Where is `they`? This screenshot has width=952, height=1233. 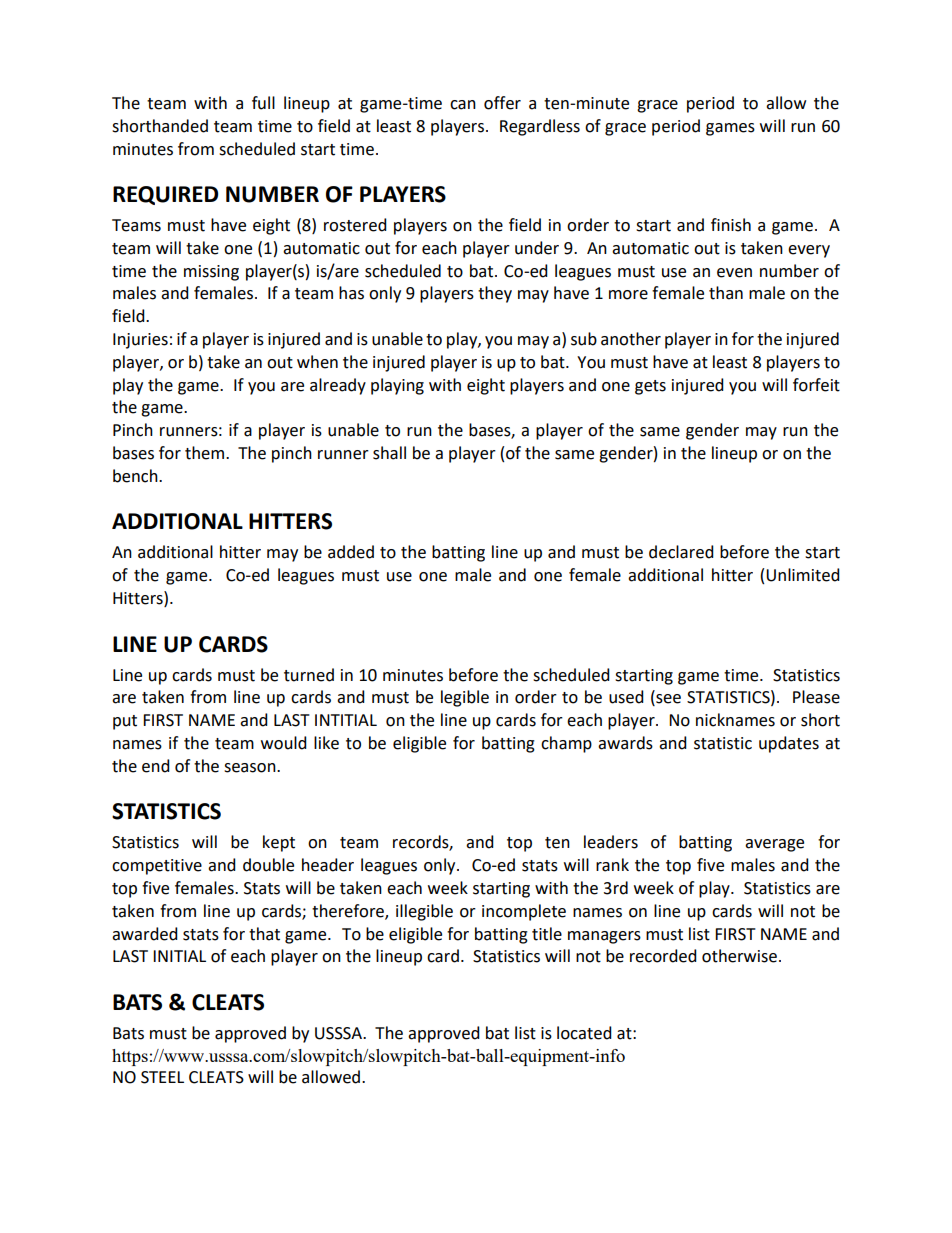 they is located at coordinates (495, 294).
